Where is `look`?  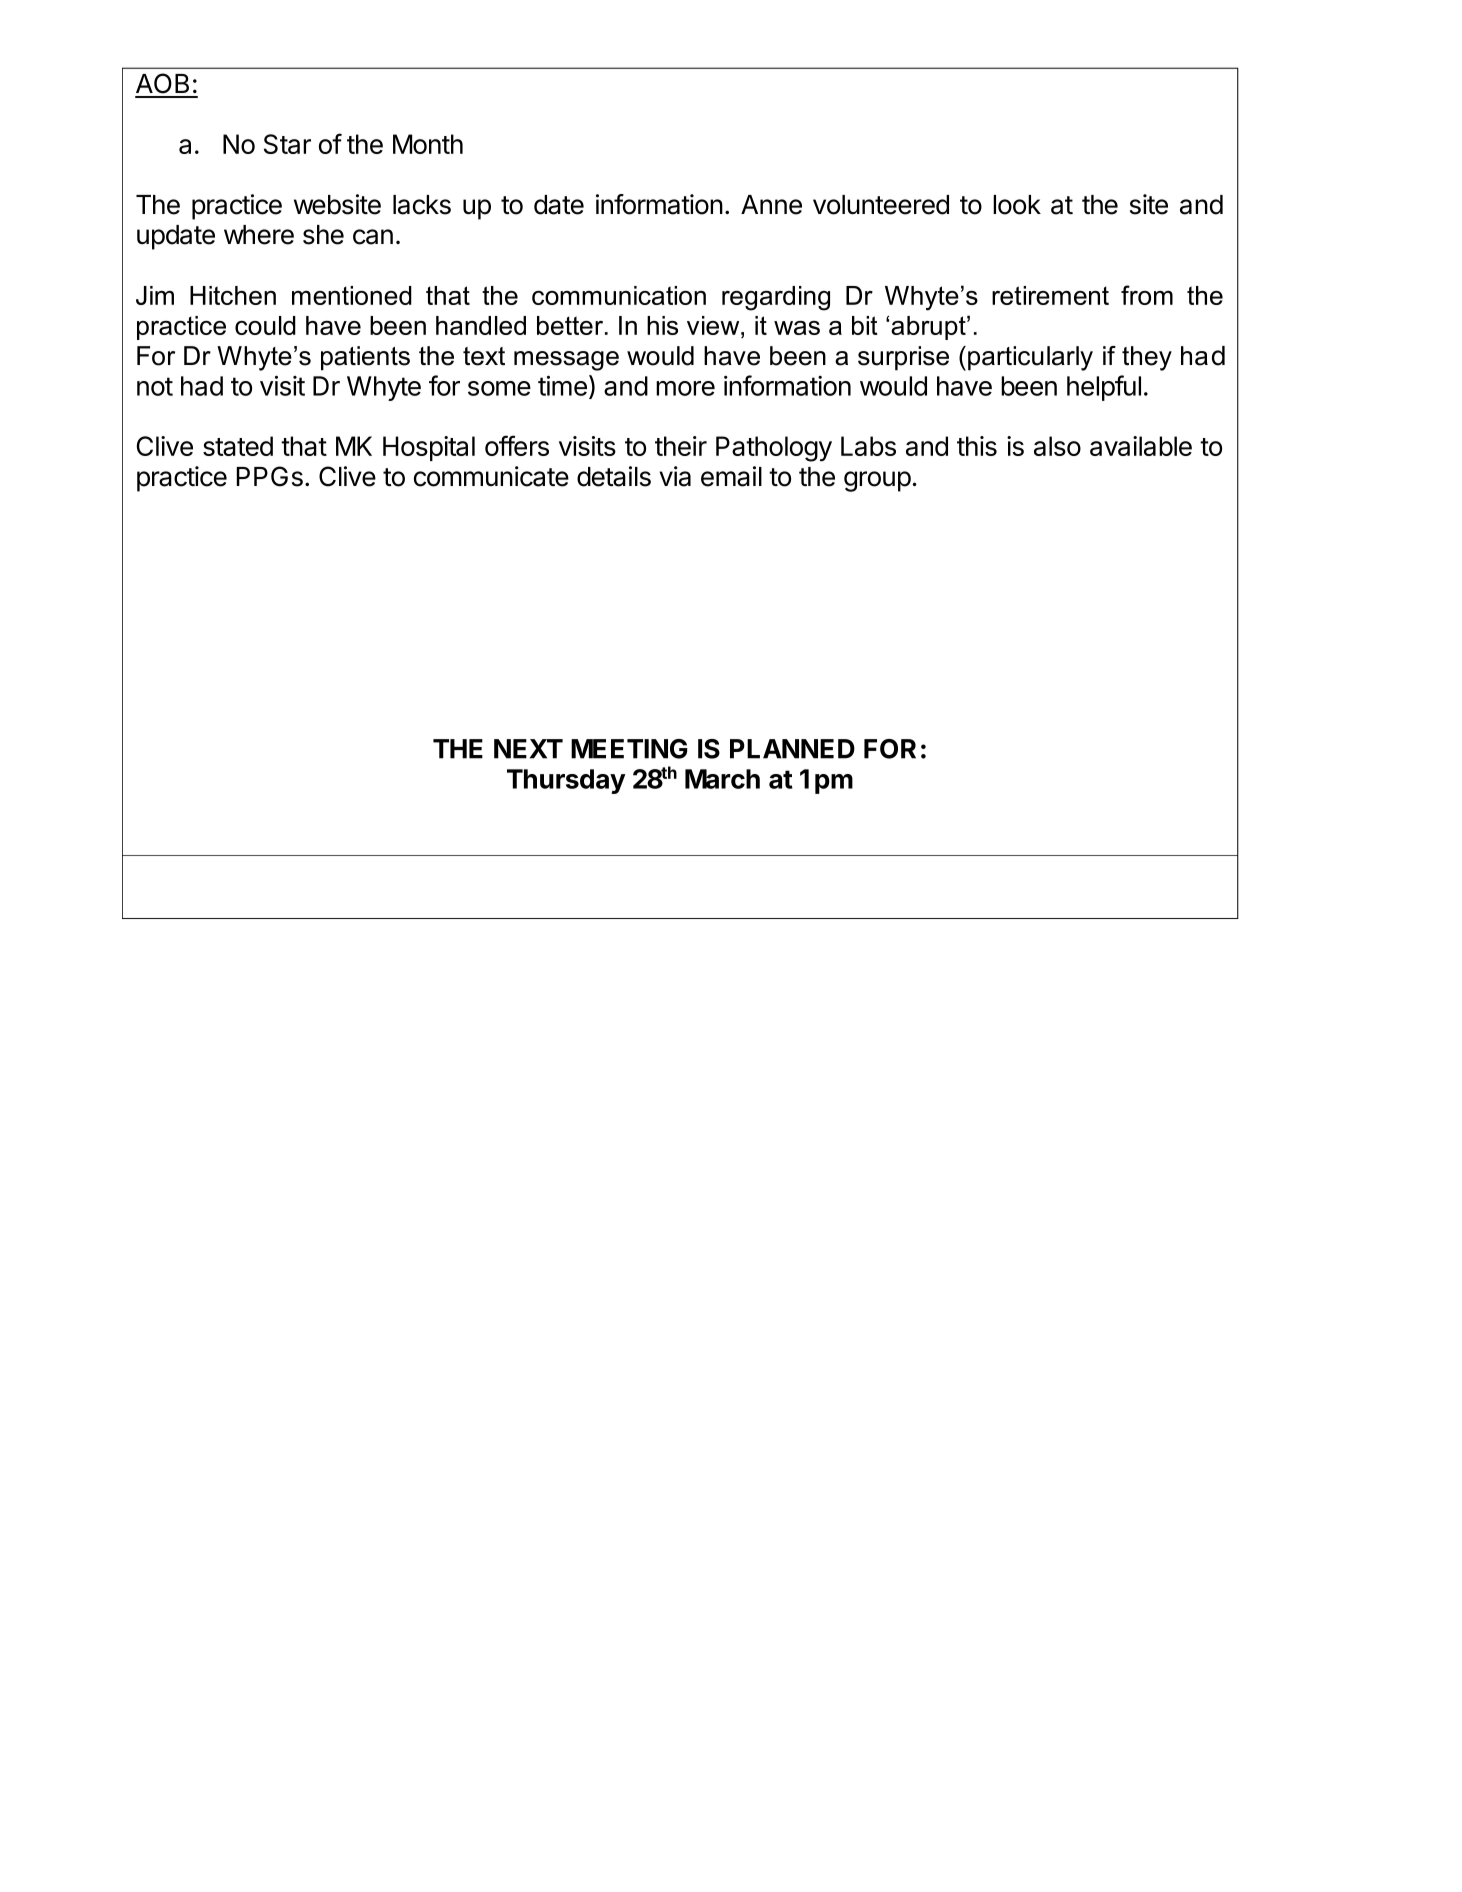
look is located at coordinates (1017, 205).
